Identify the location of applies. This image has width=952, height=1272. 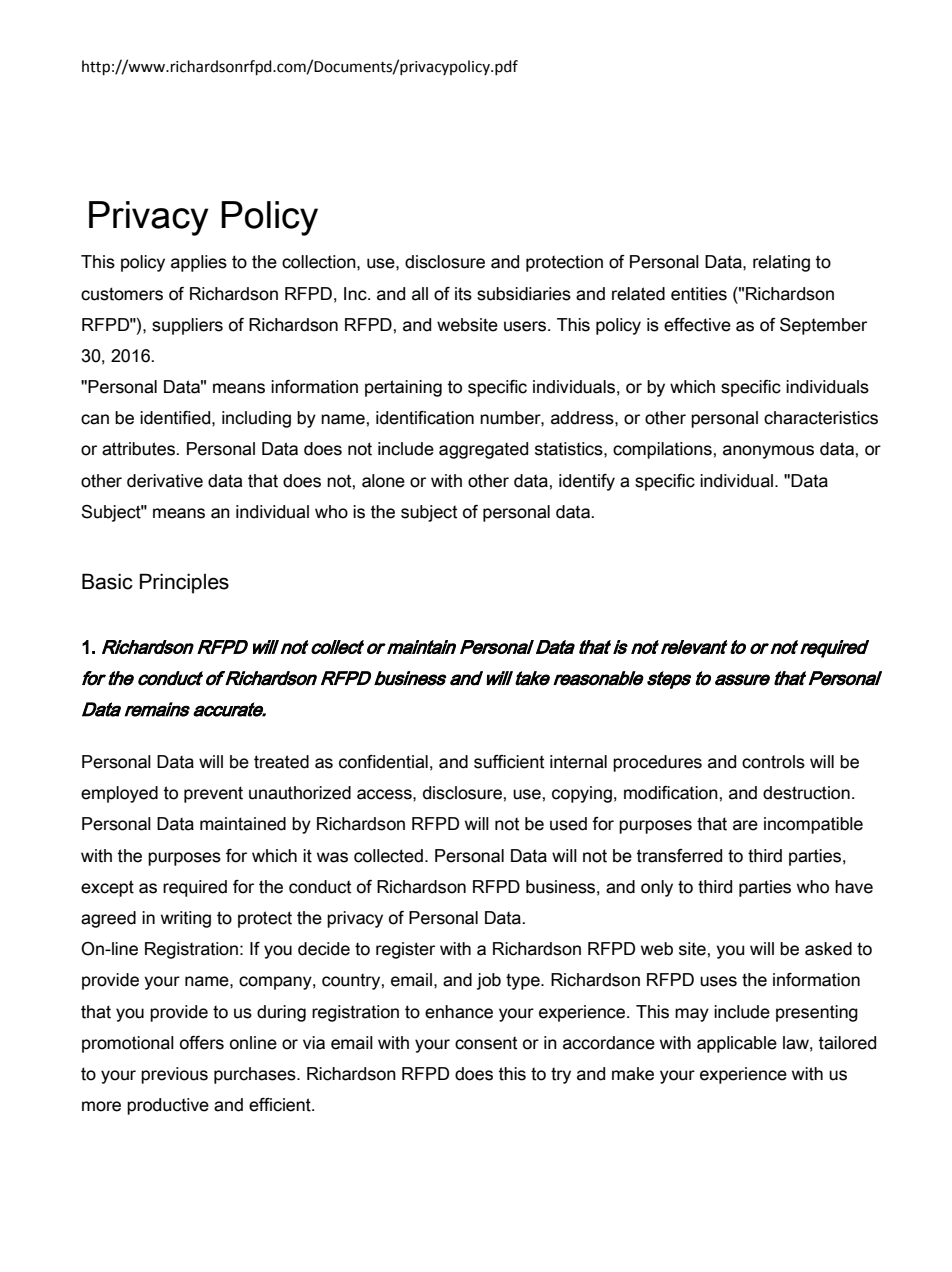
(199, 263).
